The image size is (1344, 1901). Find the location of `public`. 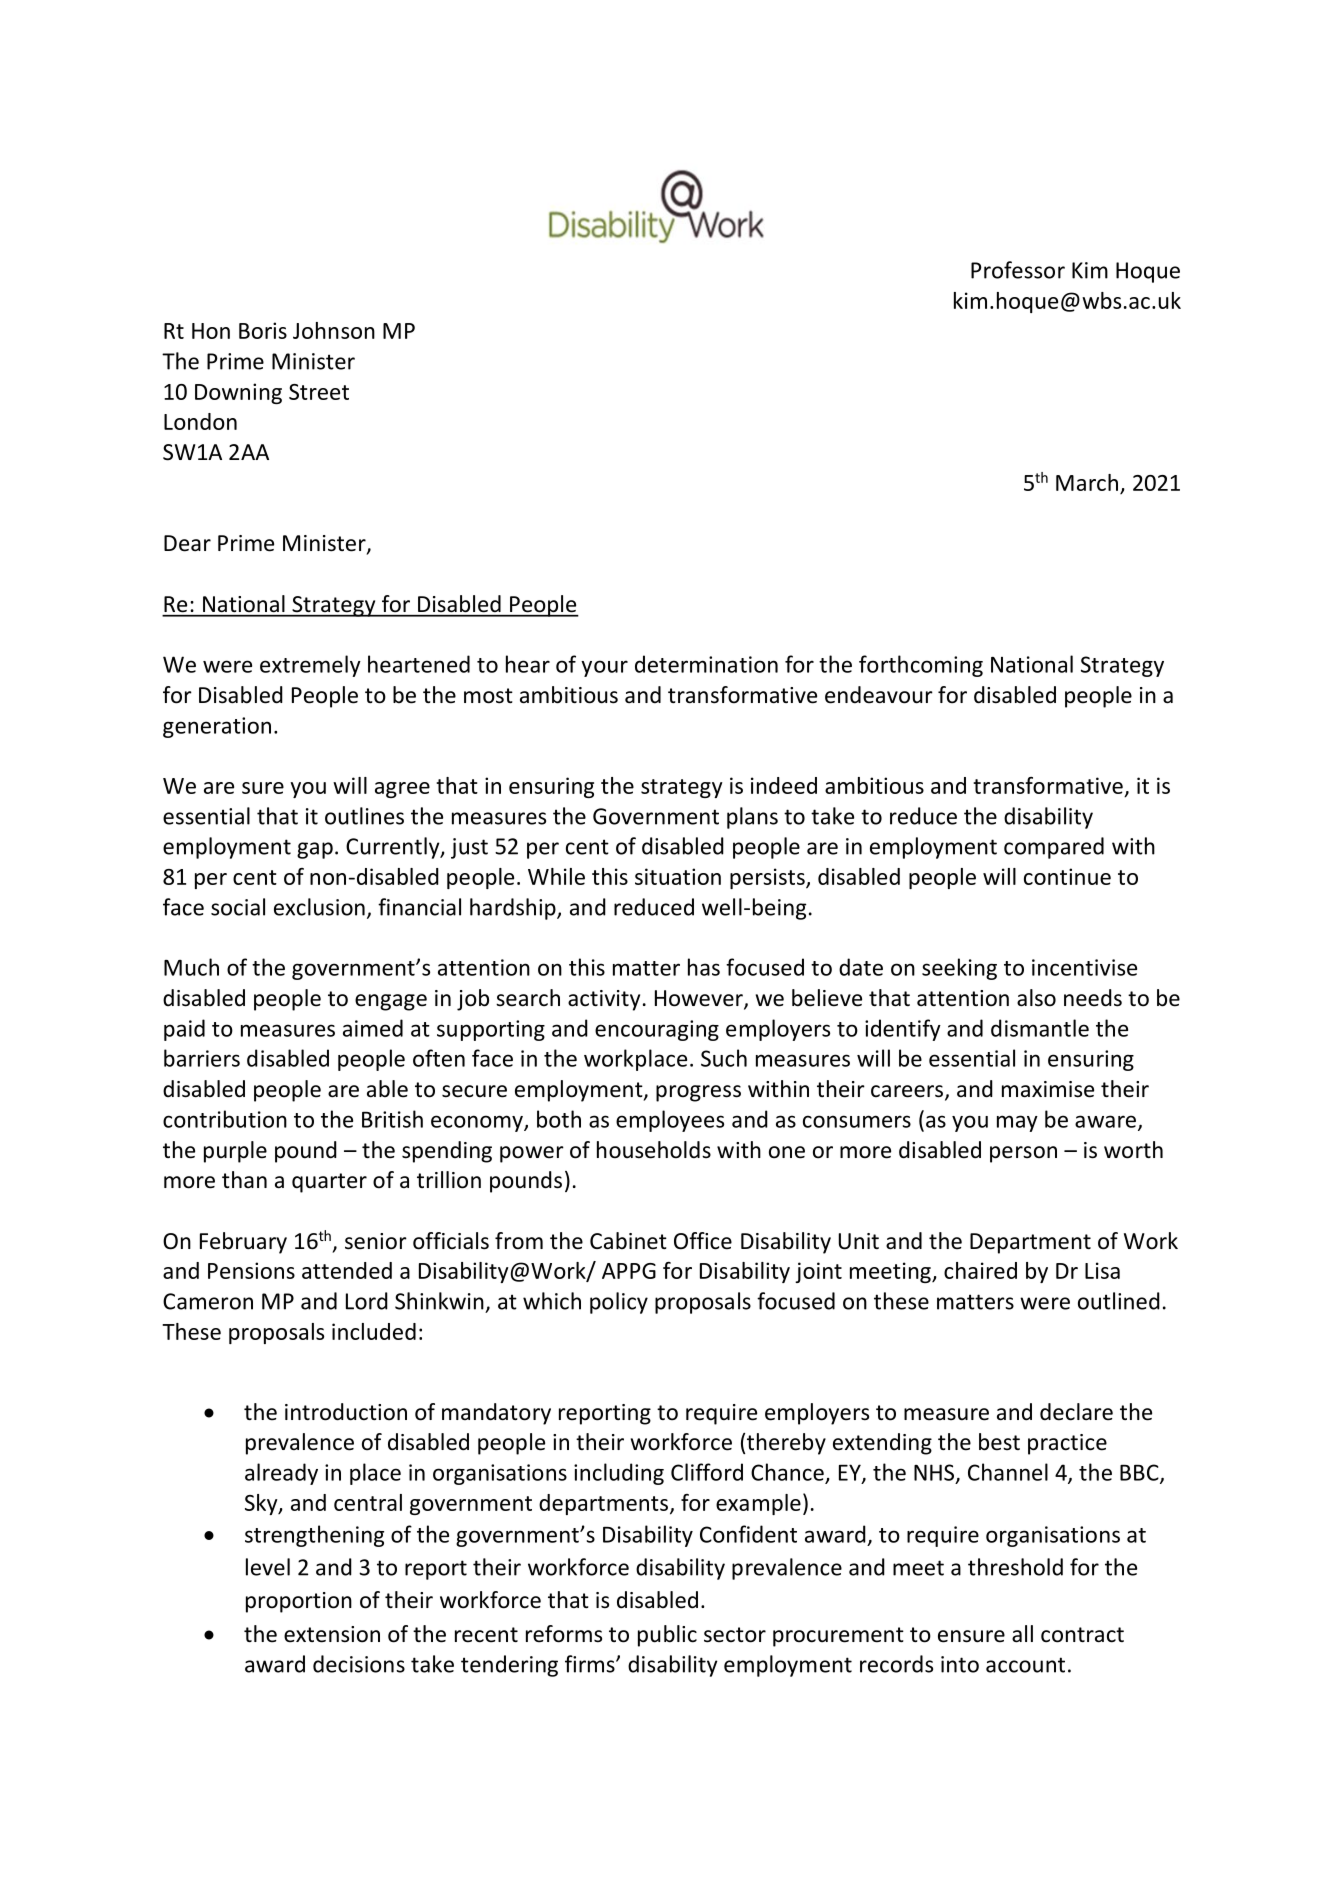

public is located at coordinates (667, 1636).
